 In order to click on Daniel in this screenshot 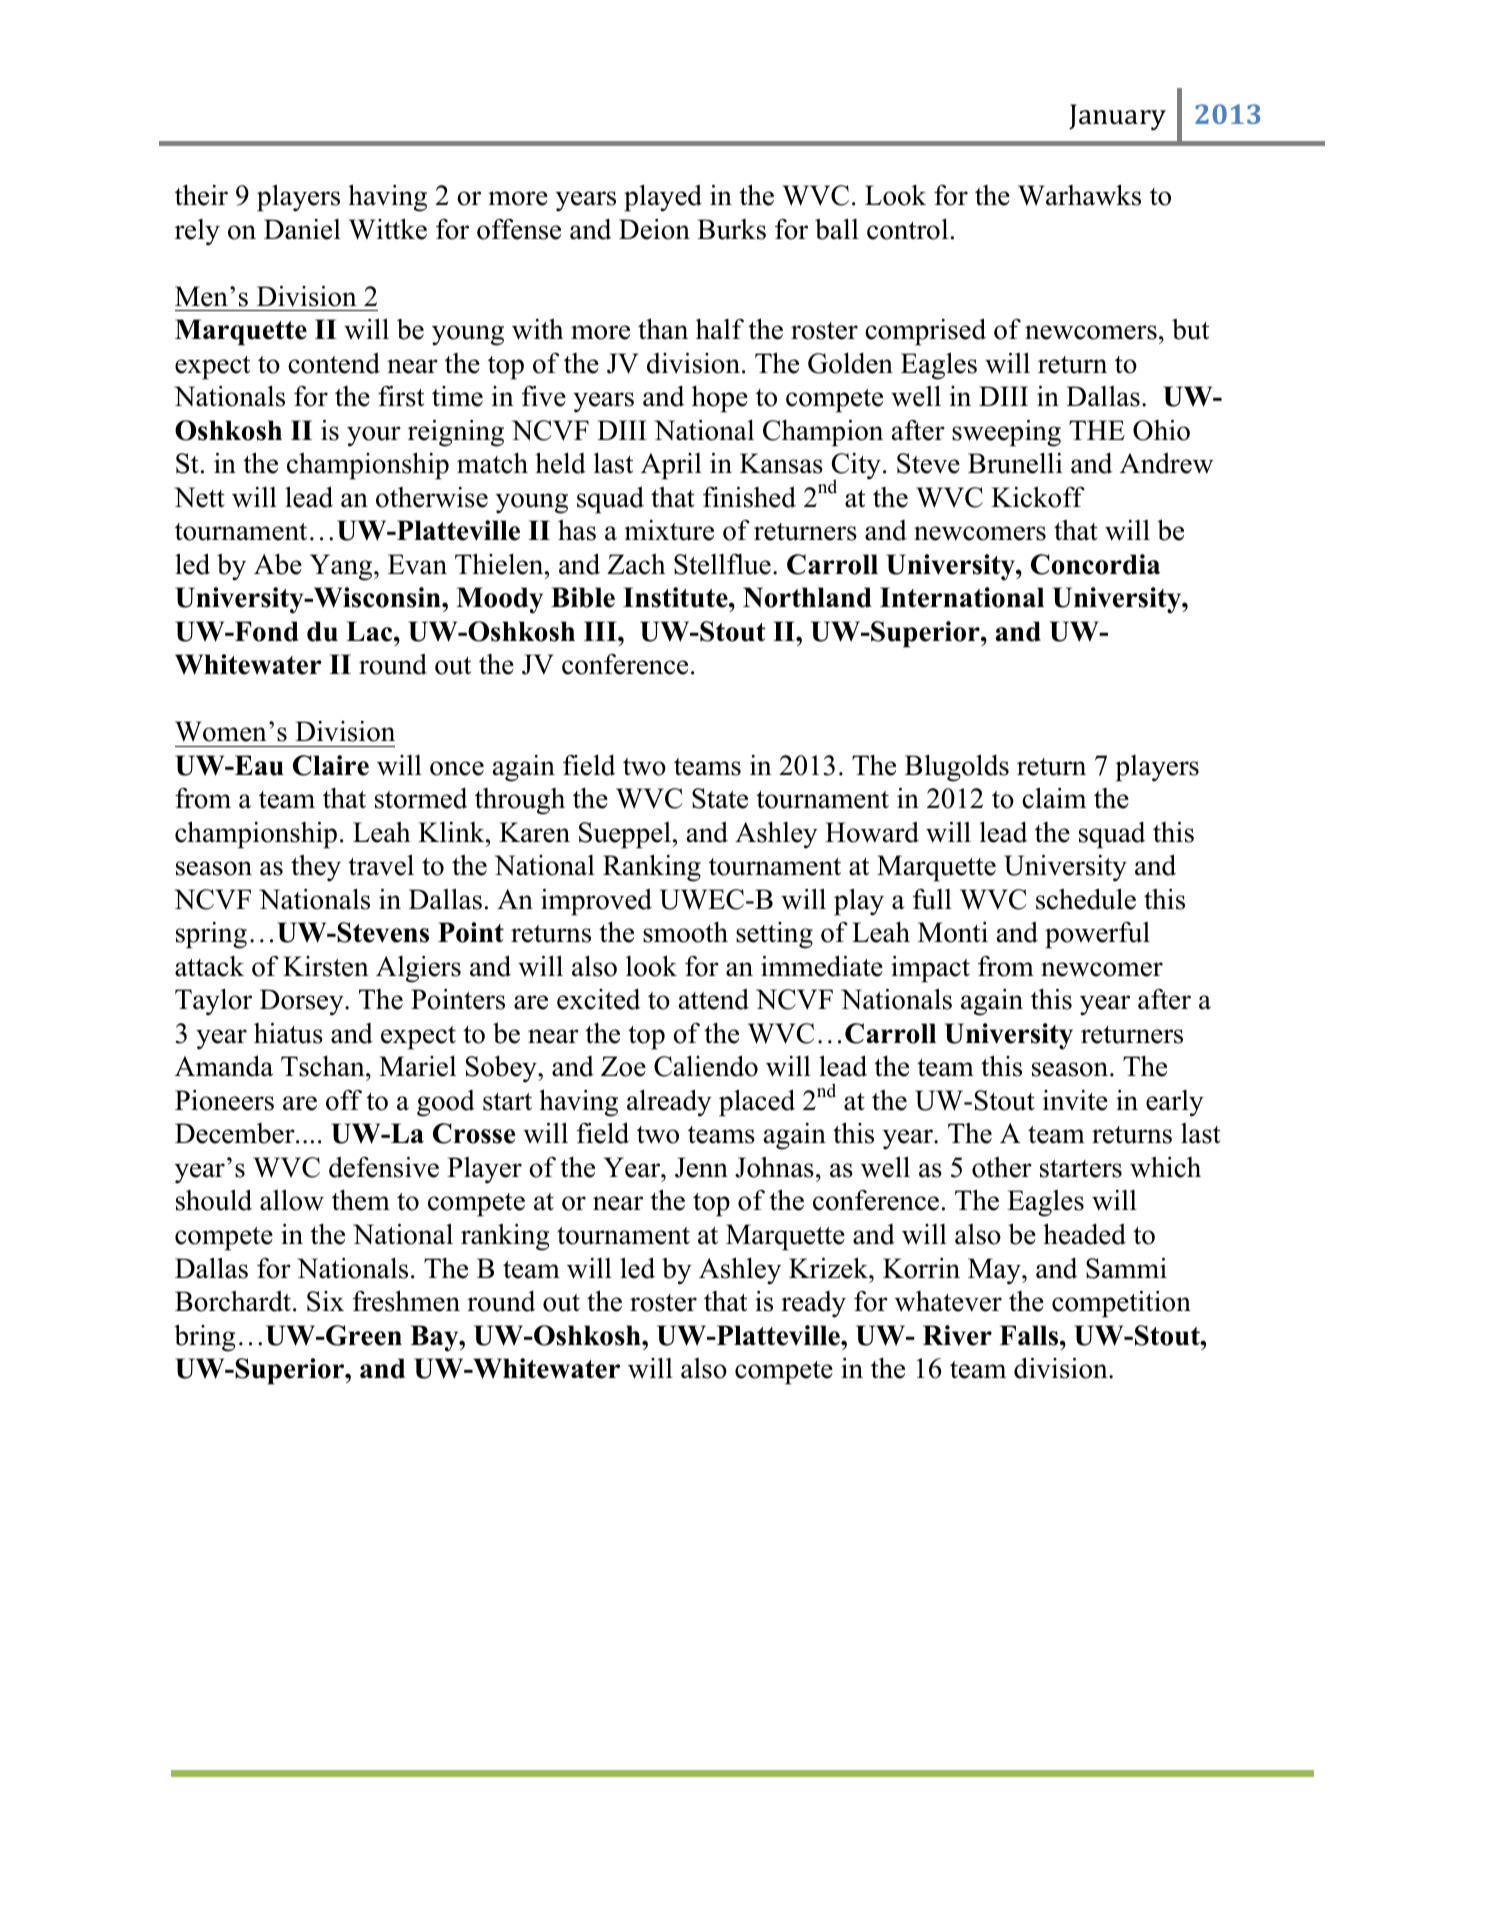, I will do `click(302, 229)`.
